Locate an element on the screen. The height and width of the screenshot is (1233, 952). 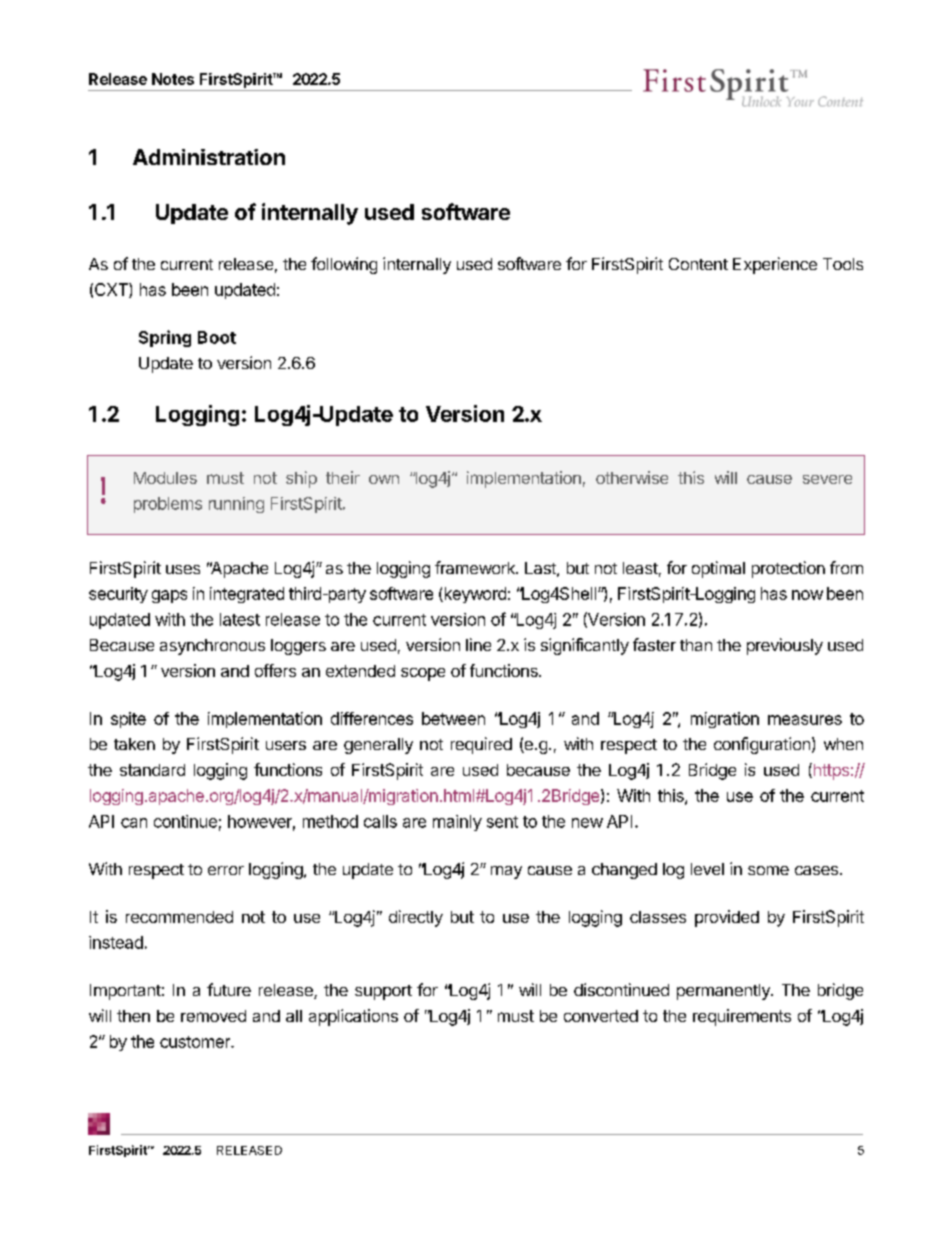
removed is located at coordinates (213, 1016).
